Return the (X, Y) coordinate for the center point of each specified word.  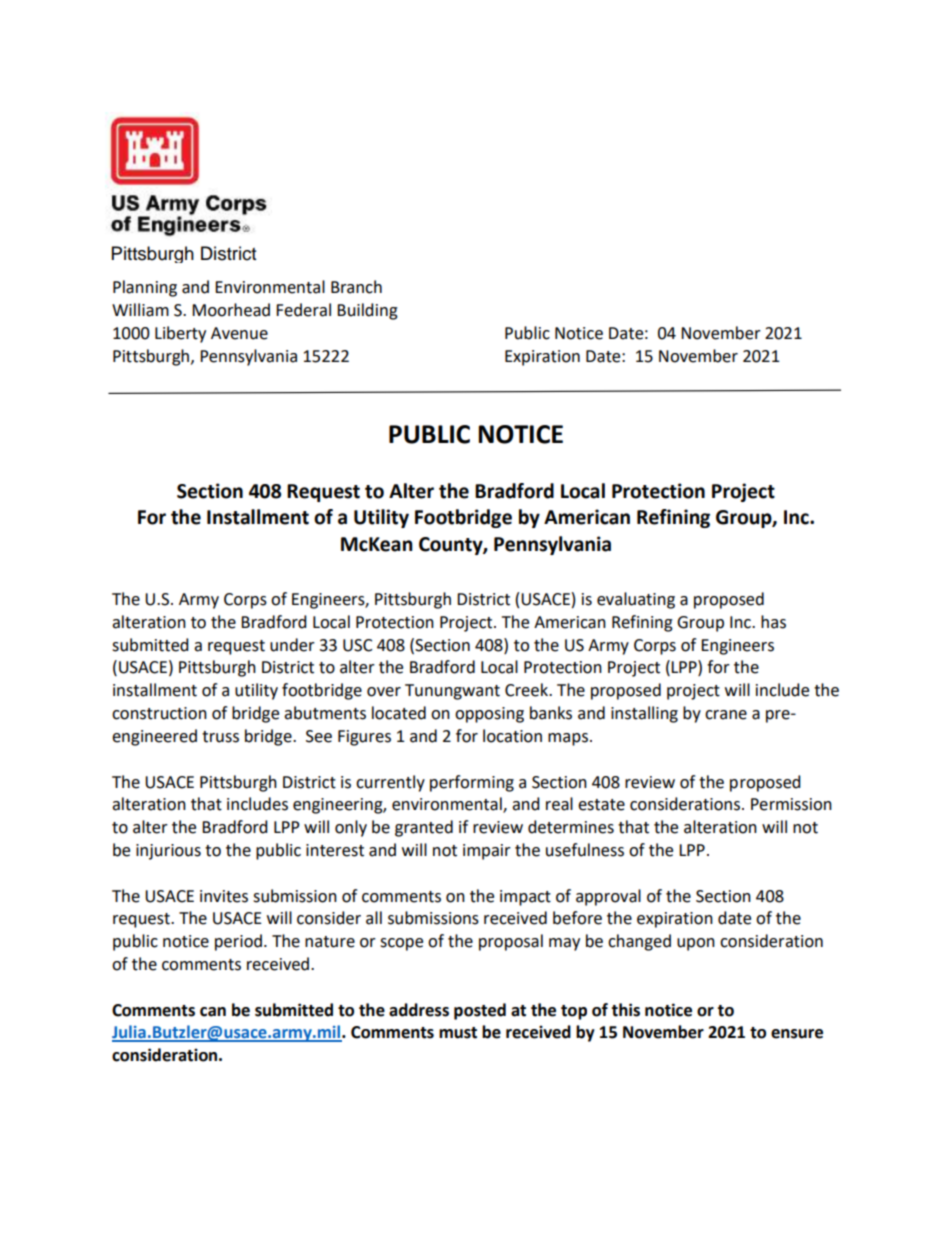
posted (480, 1011)
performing (472, 783)
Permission (791, 804)
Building (367, 311)
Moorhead (231, 310)
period (238, 942)
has (773, 622)
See (319, 736)
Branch (356, 287)
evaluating (636, 600)
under (292, 645)
